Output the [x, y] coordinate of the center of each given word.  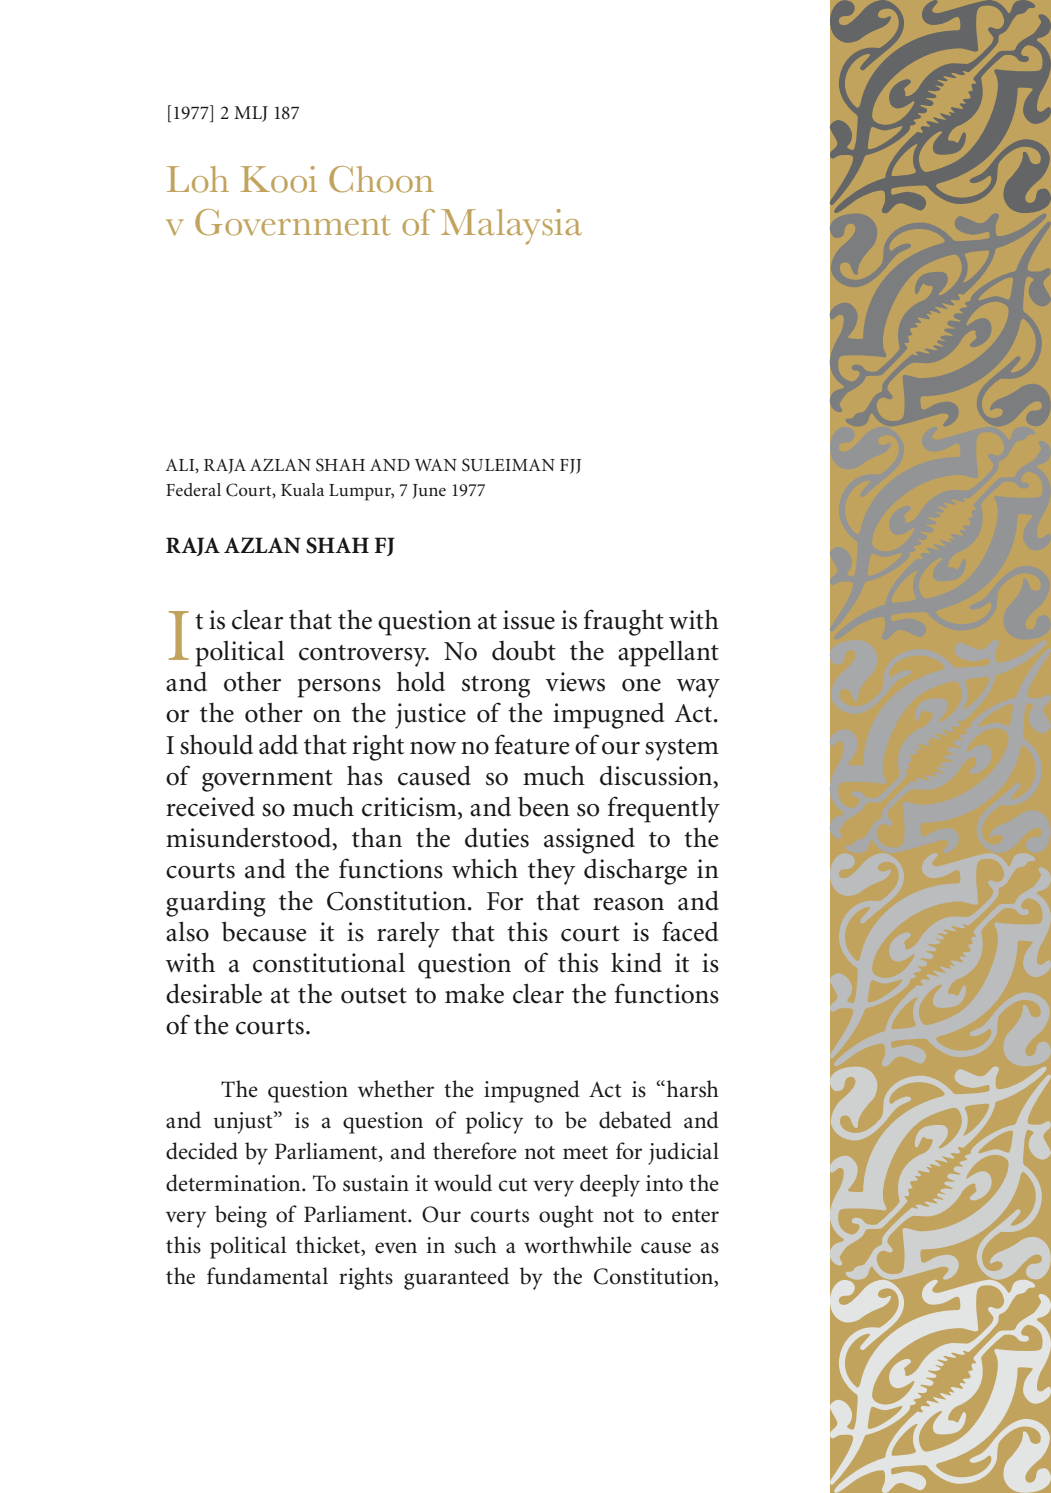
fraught [624, 622]
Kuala [302, 489]
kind [636, 962]
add [278, 744]
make [474, 993]
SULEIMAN [508, 465]
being [241, 1216]
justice [430, 716]
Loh [198, 179]
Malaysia [511, 227]
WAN [436, 465]
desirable [214, 993]
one [641, 685]
